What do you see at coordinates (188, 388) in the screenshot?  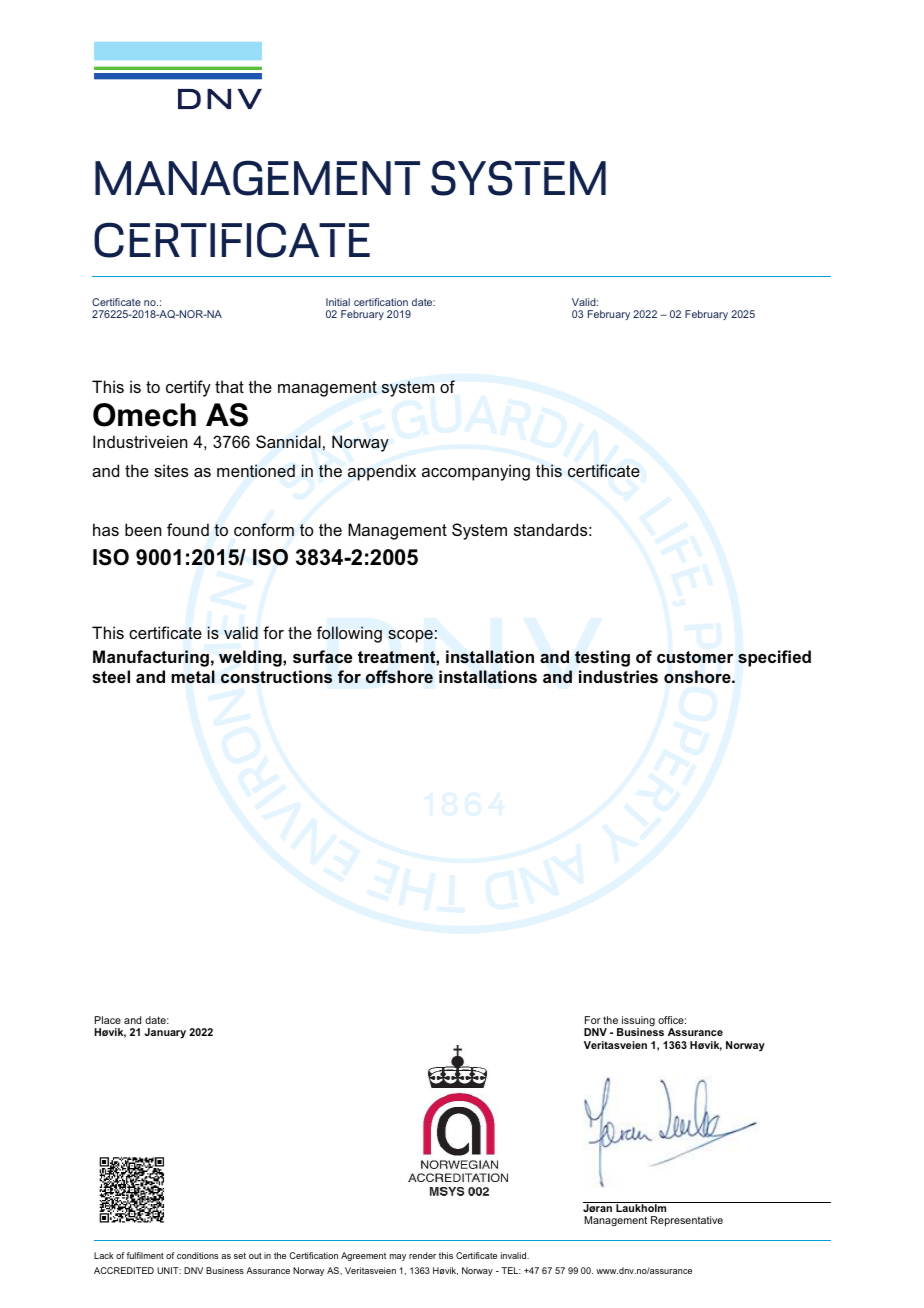 I see `certify` at bounding box center [188, 388].
